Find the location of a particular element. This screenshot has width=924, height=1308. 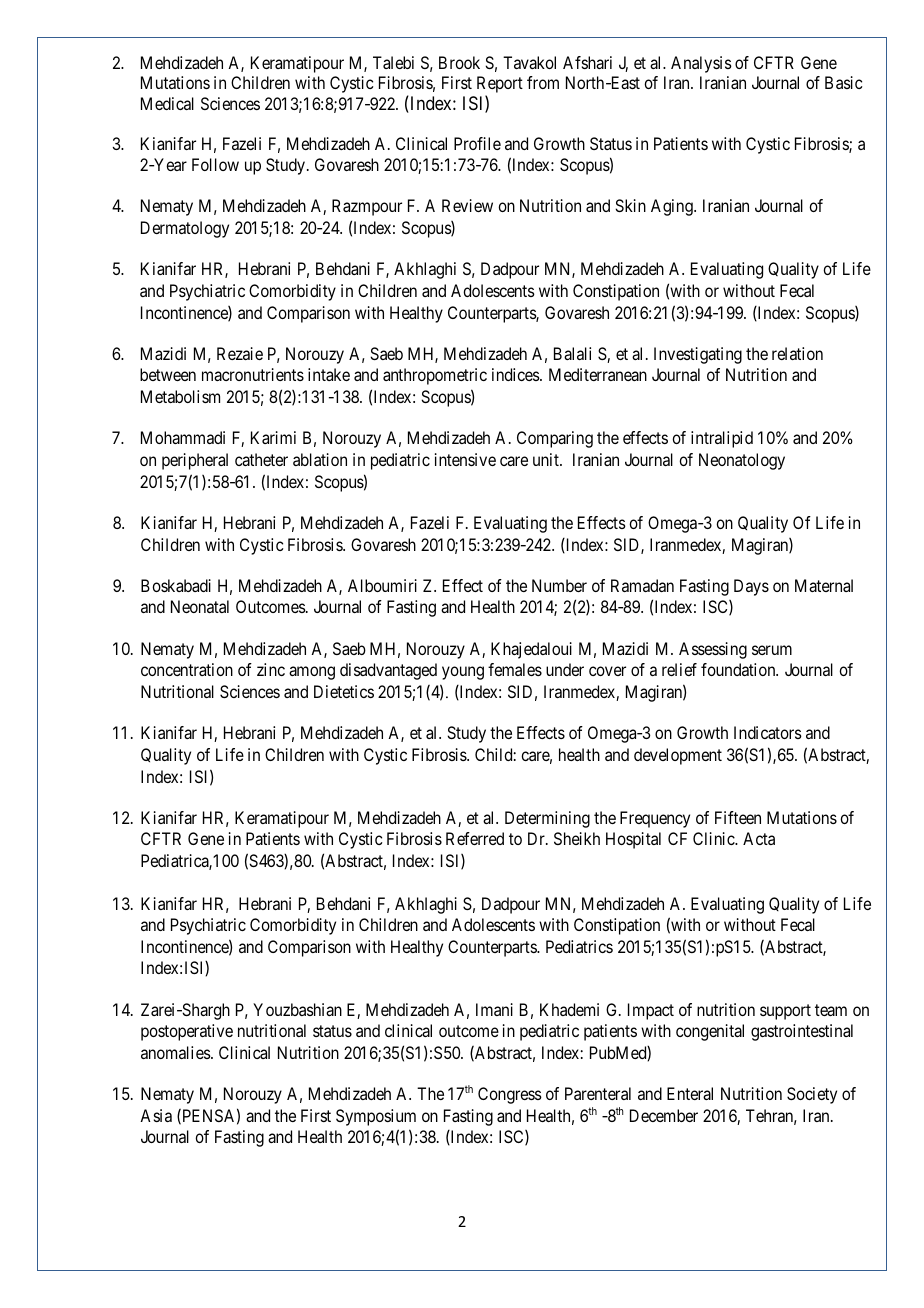

zinc is located at coordinates (271, 669).
